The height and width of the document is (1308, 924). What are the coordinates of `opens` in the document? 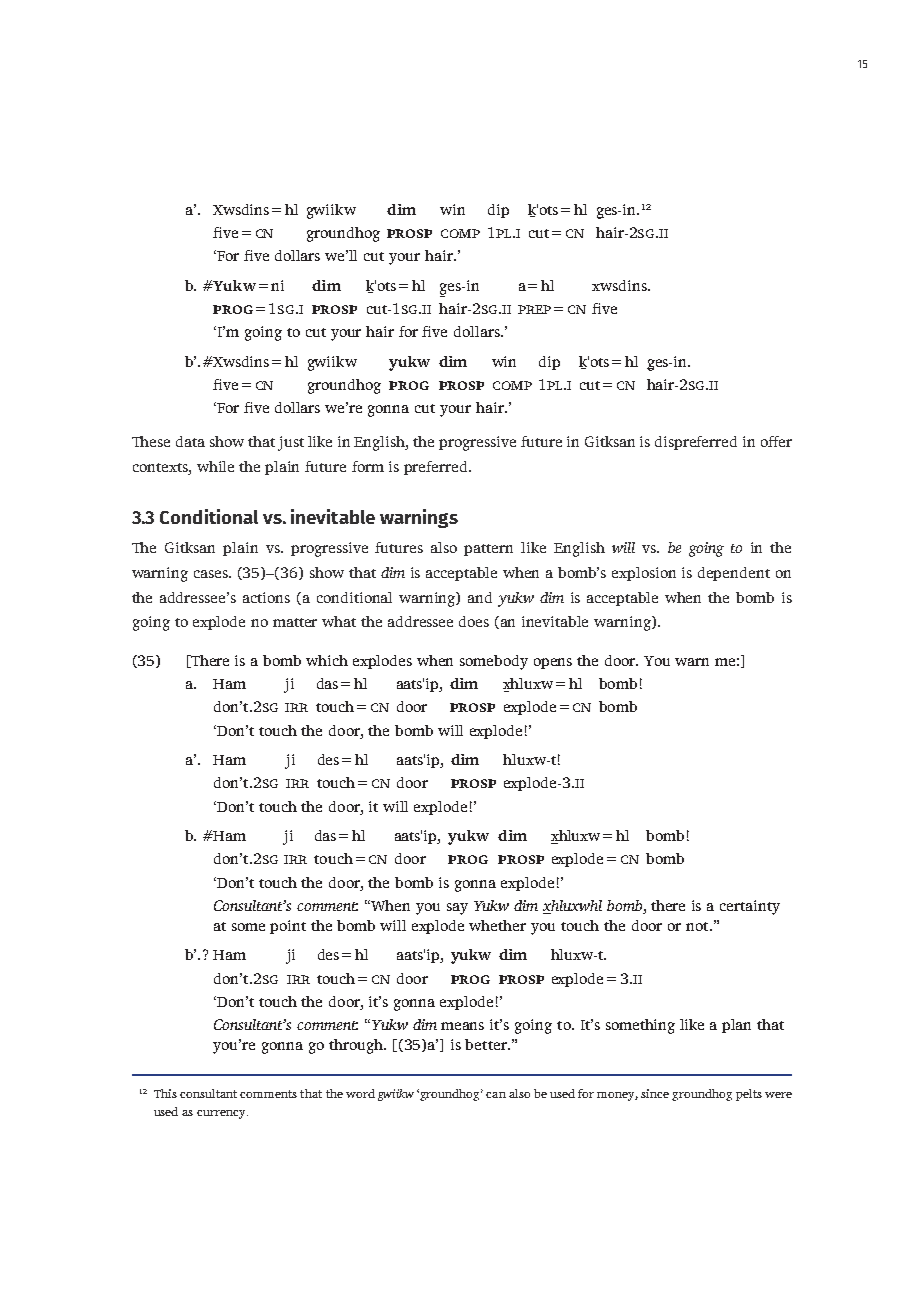 It's located at (553, 663).
